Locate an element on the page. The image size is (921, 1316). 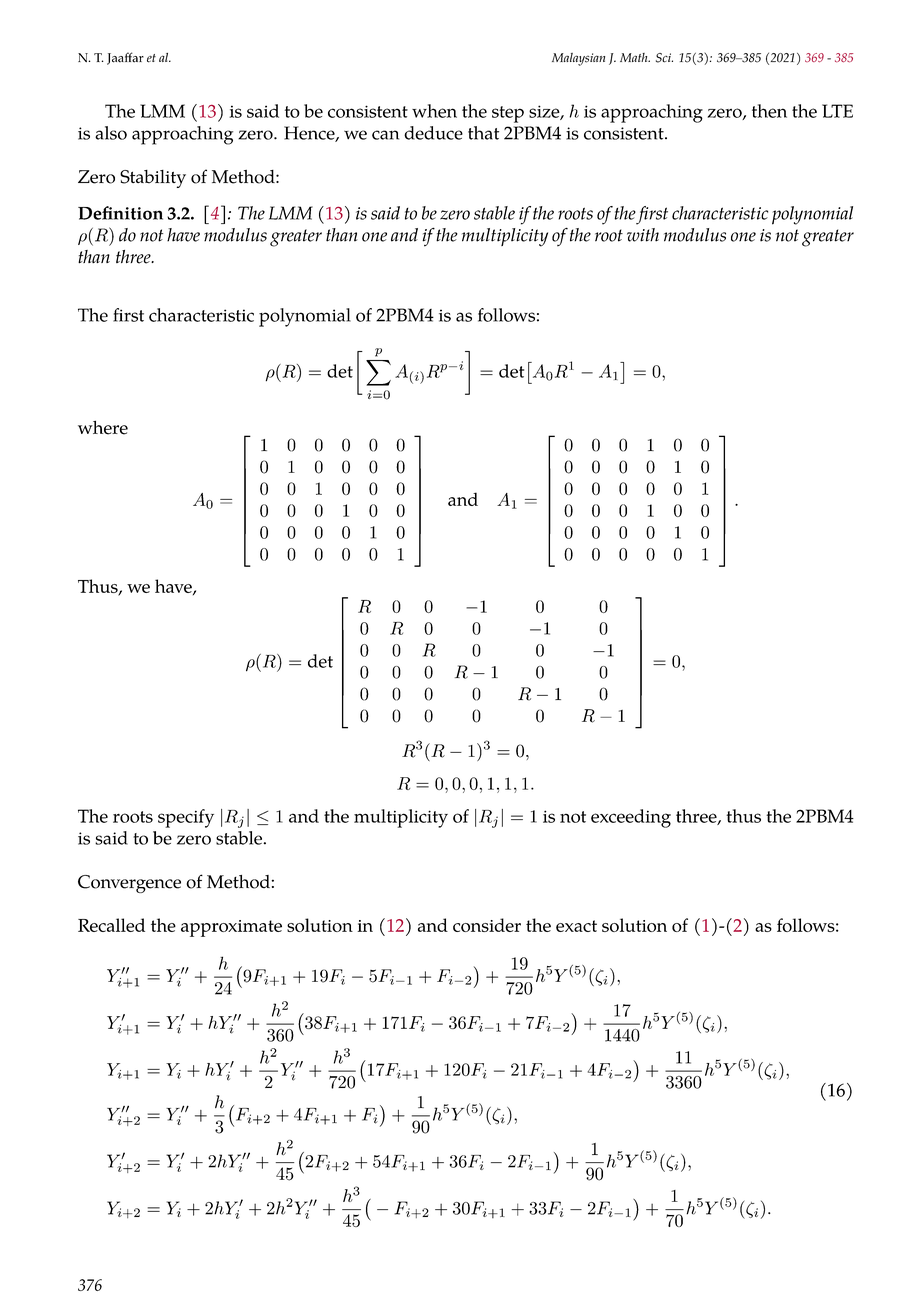
when is located at coordinates (434, 111).
